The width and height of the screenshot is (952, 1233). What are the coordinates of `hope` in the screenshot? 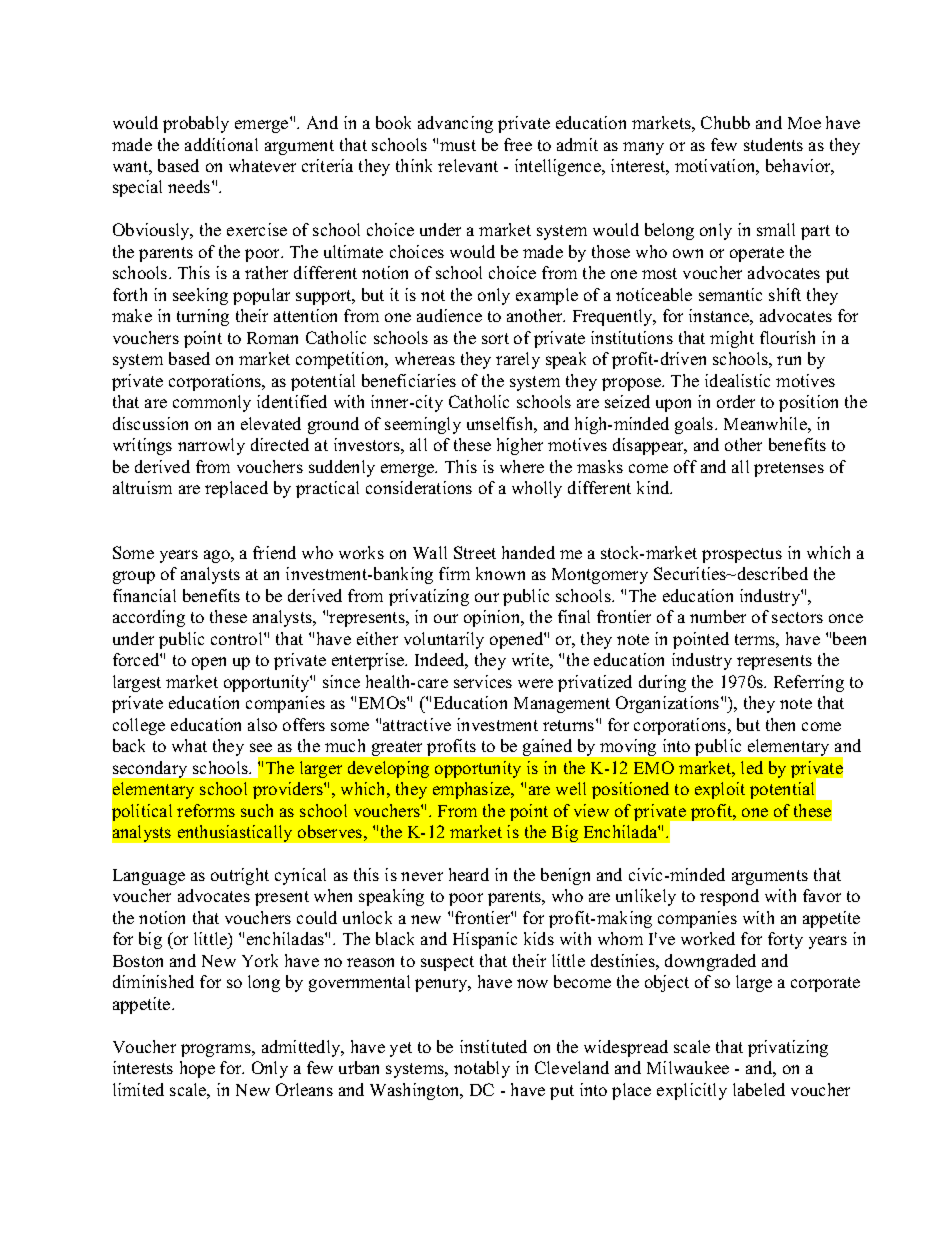 It's located at (197, 1069).
